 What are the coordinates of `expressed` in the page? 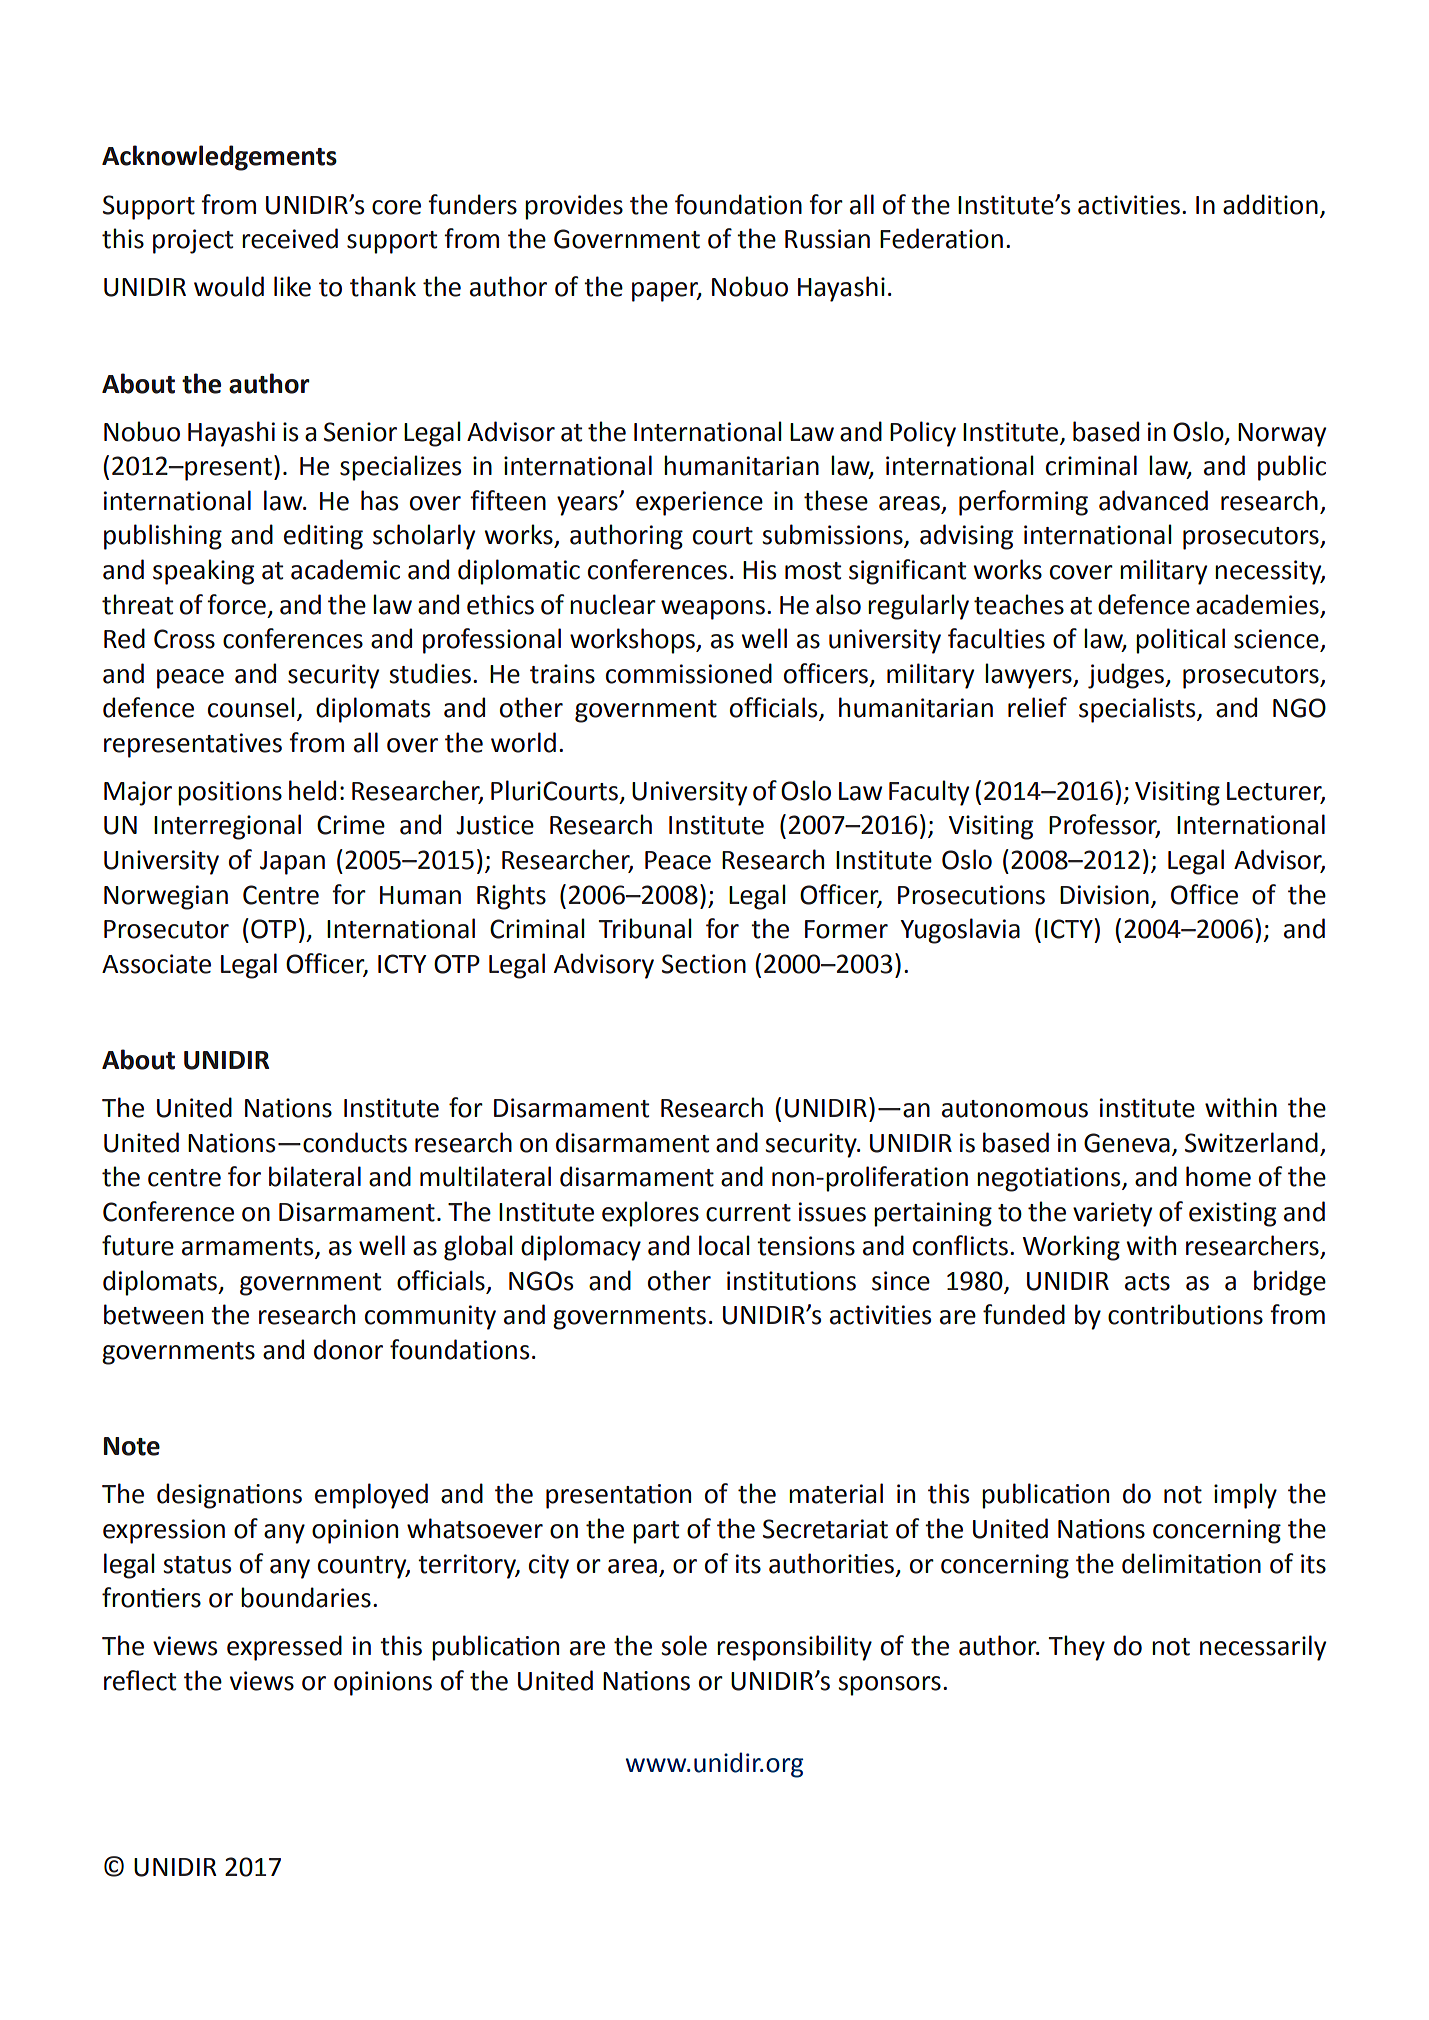 It's located at (284, 1648).
